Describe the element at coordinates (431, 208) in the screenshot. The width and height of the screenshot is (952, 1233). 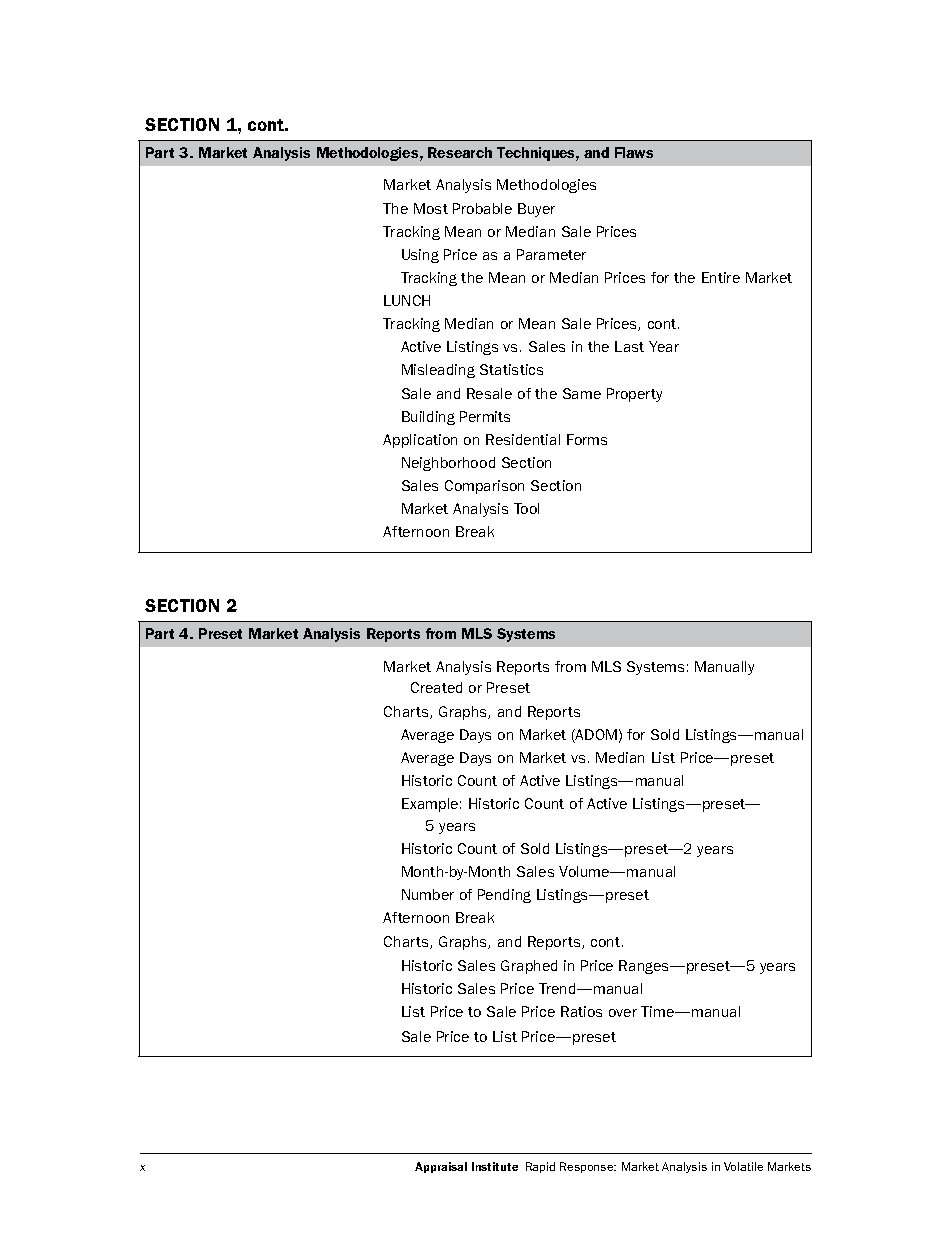
I see `Most` at that location.
